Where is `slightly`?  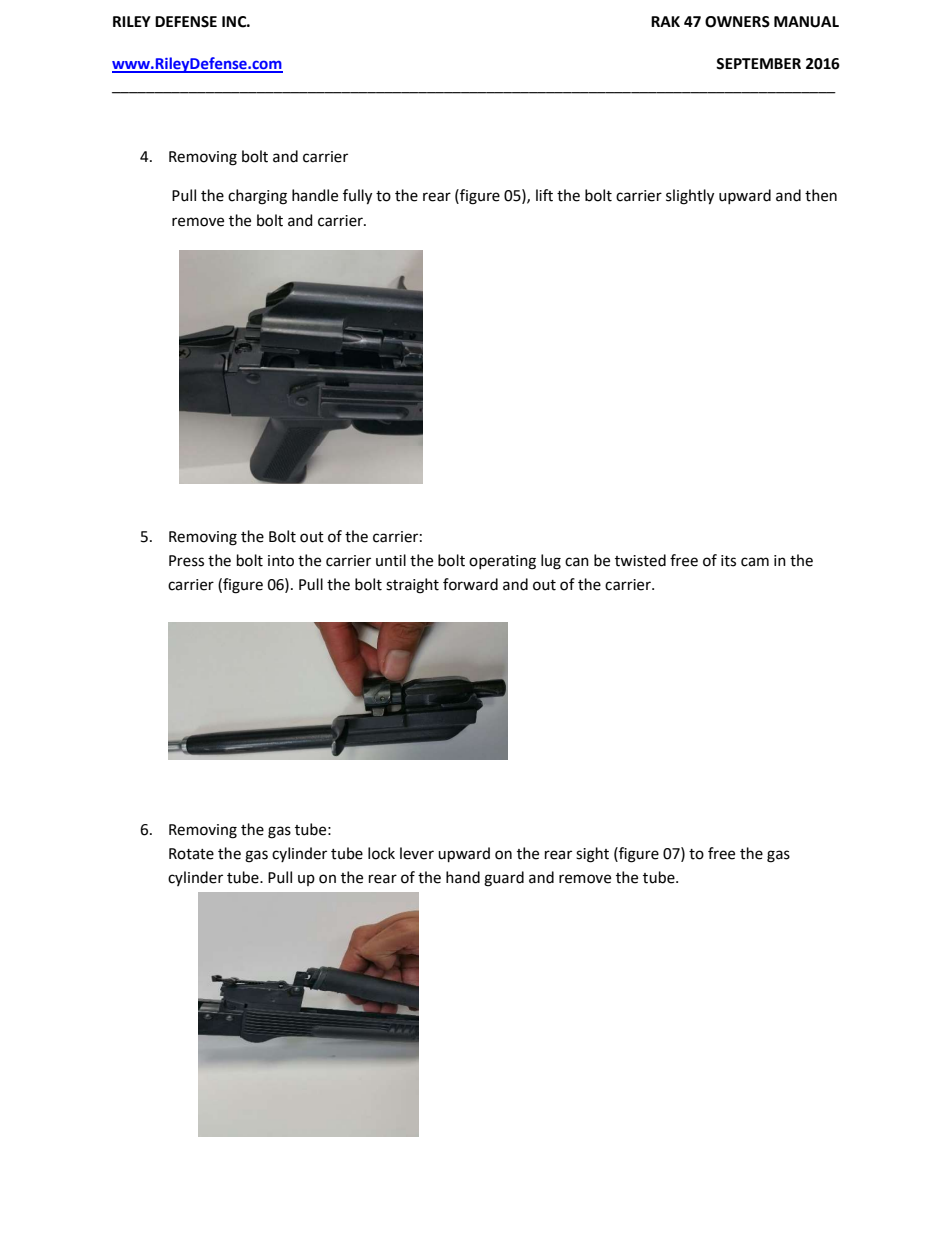
slightly is located at coordinates (690, 197).
